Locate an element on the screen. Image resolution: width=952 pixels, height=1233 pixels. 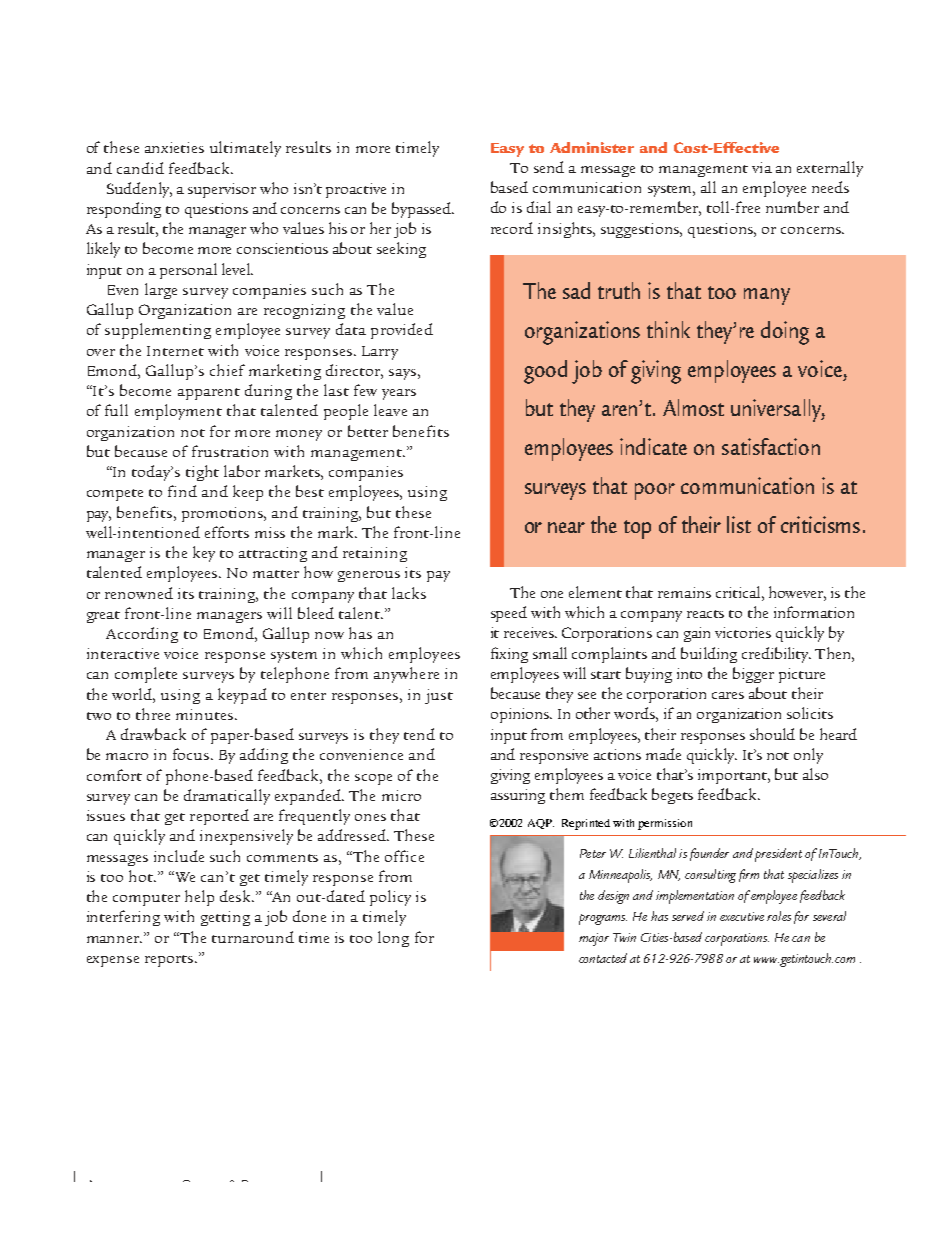
via is located at coordinates (762, 167).
